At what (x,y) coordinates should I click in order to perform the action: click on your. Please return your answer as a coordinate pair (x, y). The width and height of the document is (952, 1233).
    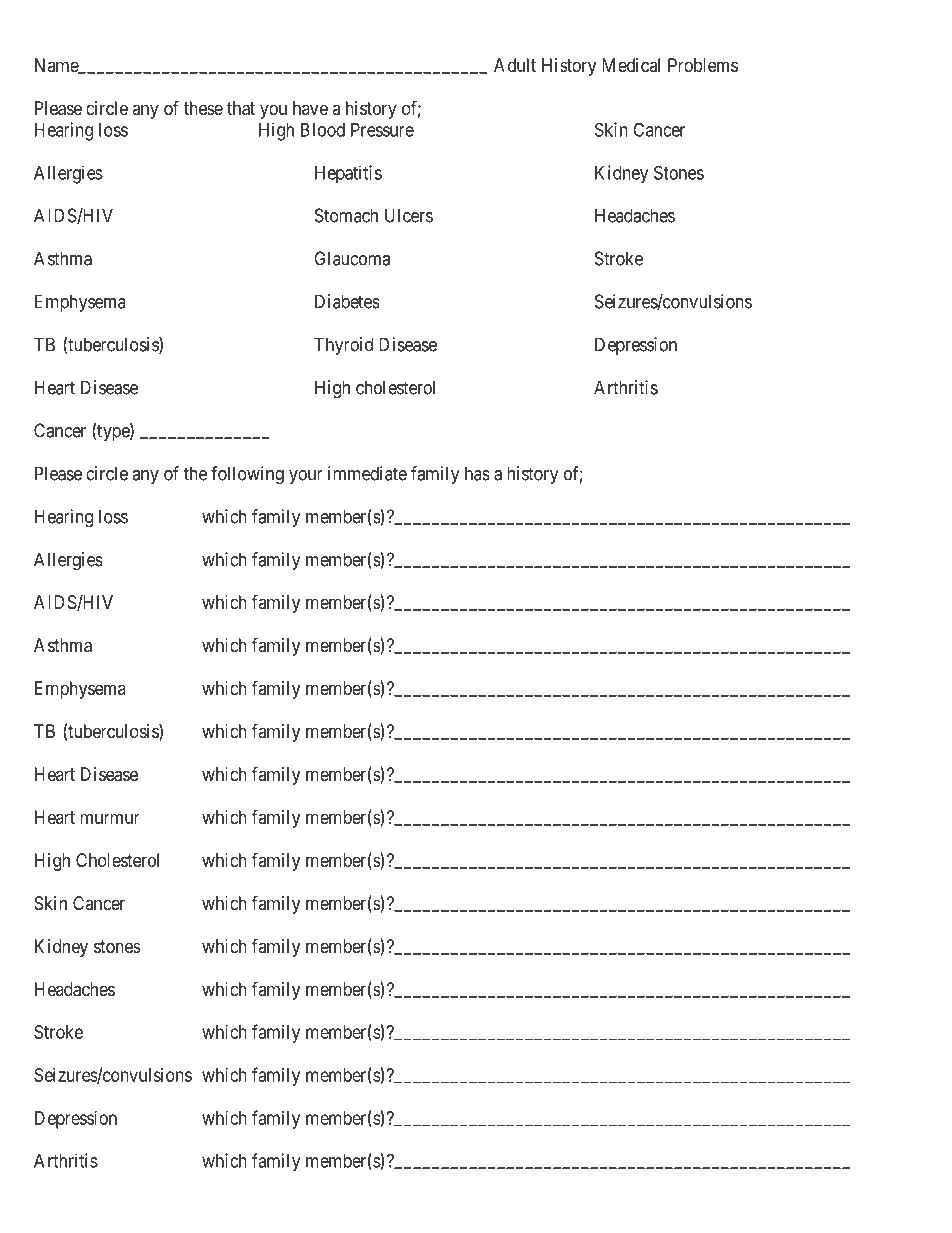
    Looking at the image, I should click on (306, 477).
